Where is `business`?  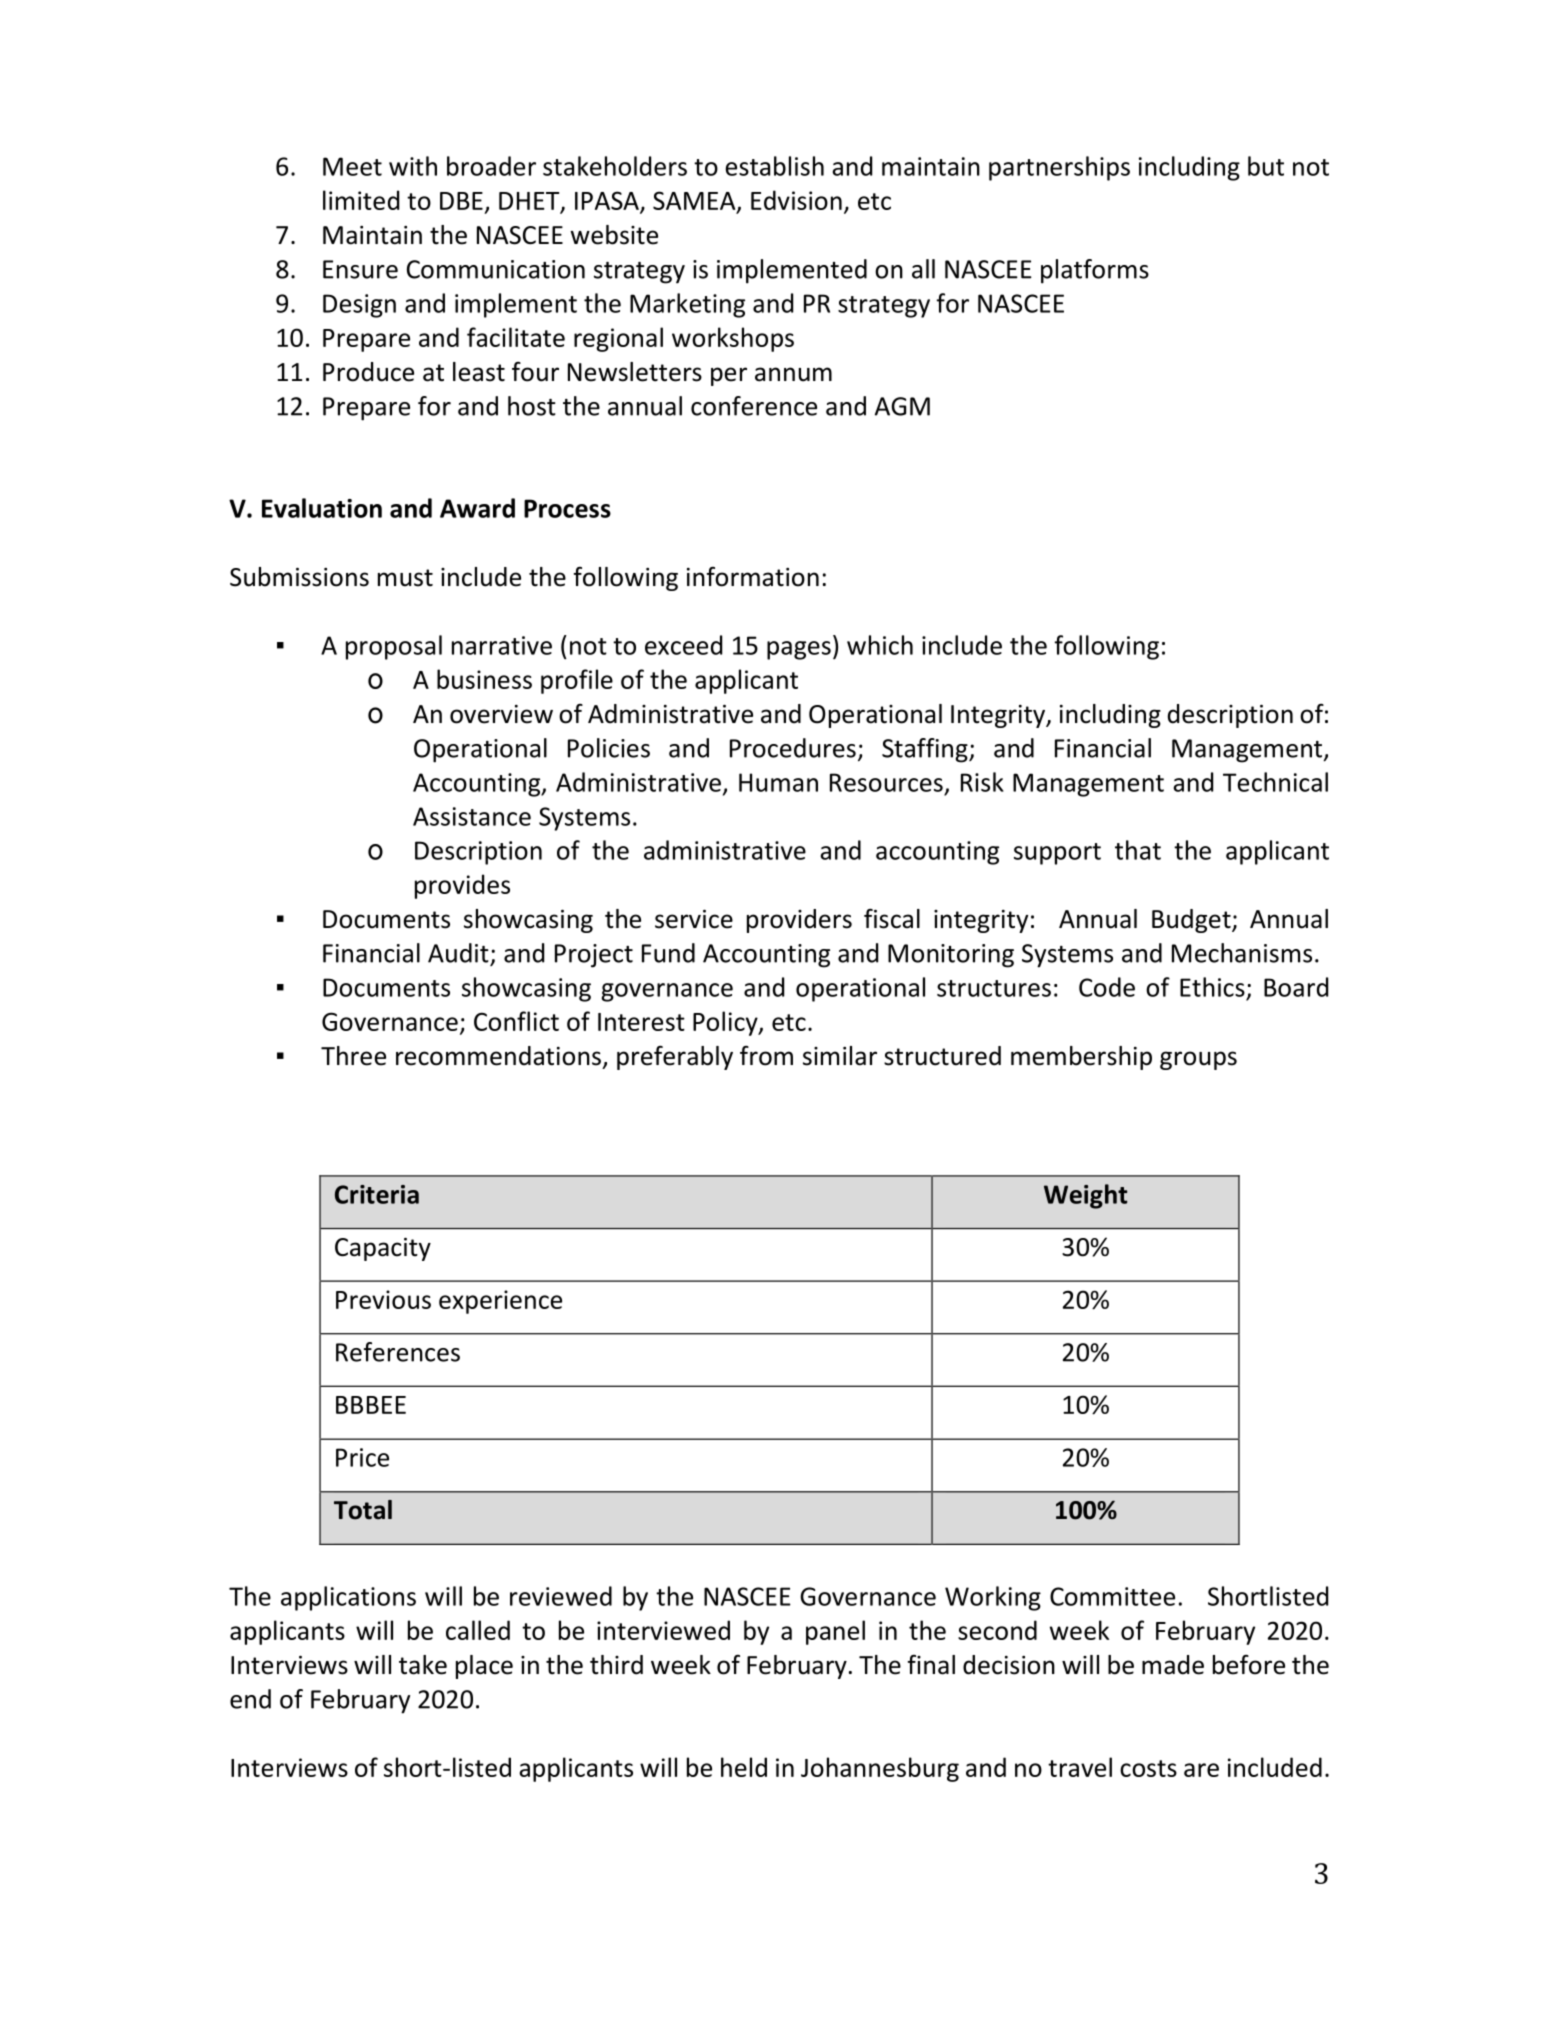 business is located at coordinates (484, 679).
